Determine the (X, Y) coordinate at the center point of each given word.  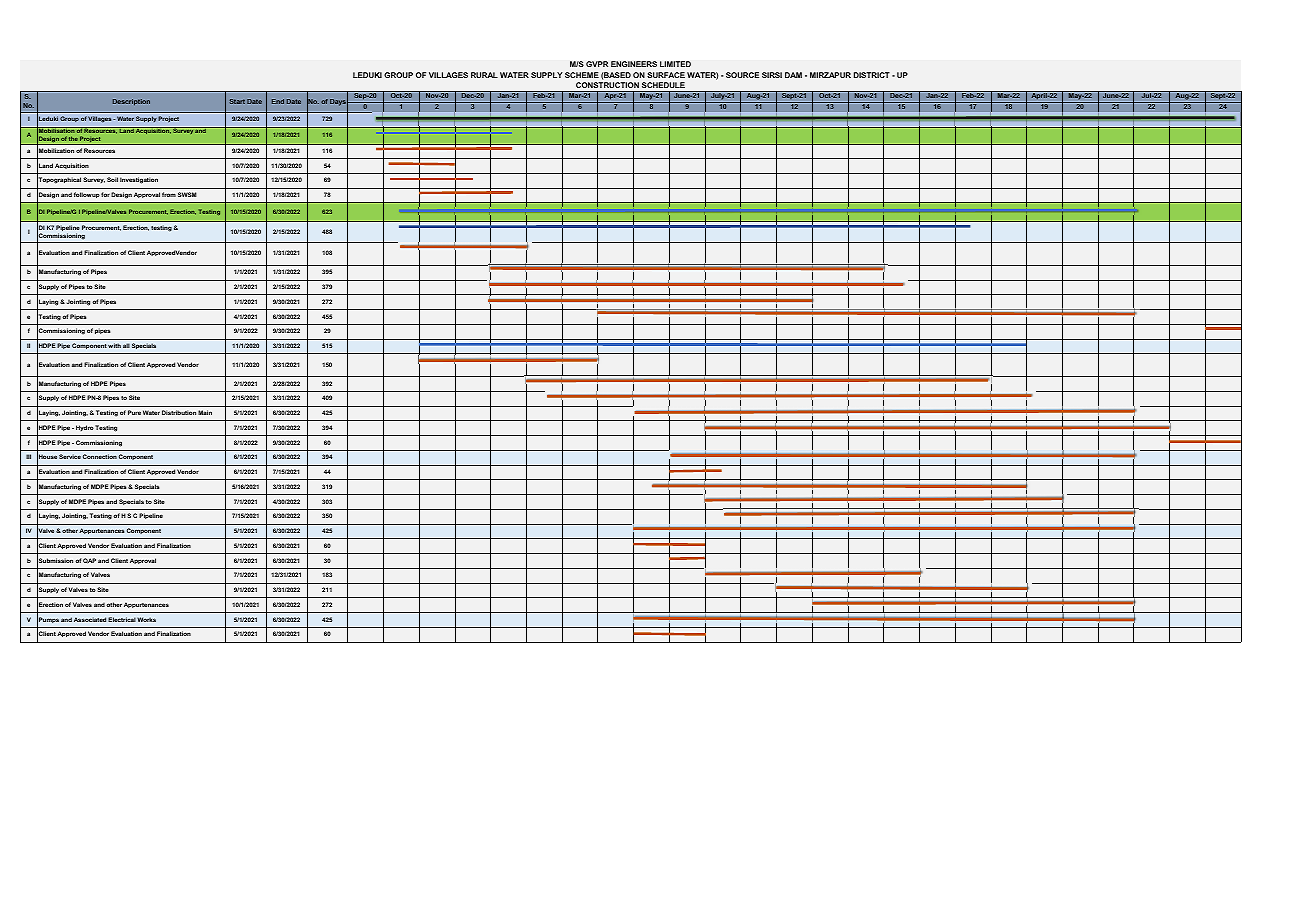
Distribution (179, 412)
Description (131, 102)
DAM (793, 75)
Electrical (122, 619)
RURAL (484, 75)
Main (205, 412)
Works (146, 619)
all (126, 345)
